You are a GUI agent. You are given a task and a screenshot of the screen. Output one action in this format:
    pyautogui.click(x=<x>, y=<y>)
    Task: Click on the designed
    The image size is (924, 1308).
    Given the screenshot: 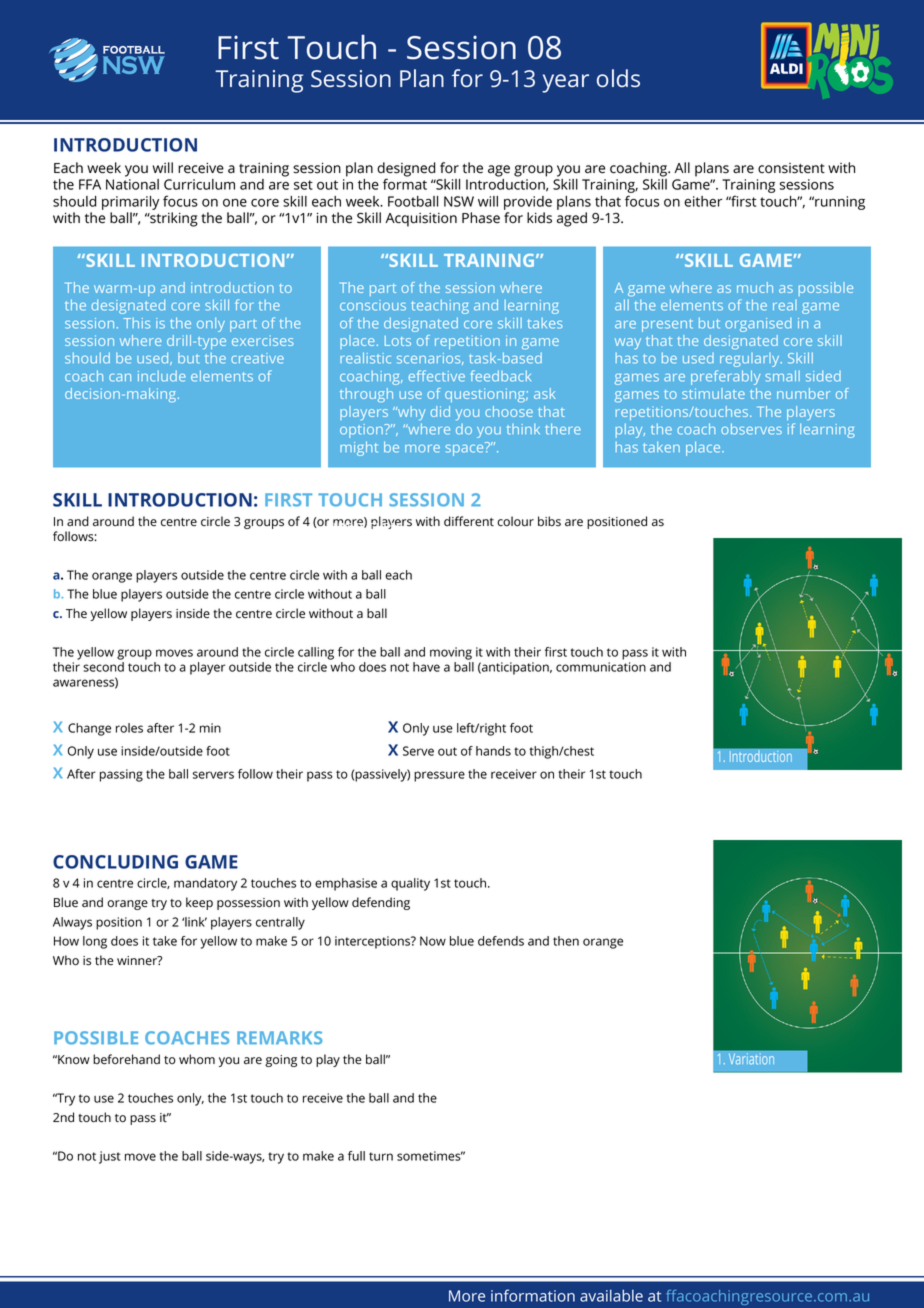 What is the action you would take?
    pyautogui.click(x=406, y=170)
